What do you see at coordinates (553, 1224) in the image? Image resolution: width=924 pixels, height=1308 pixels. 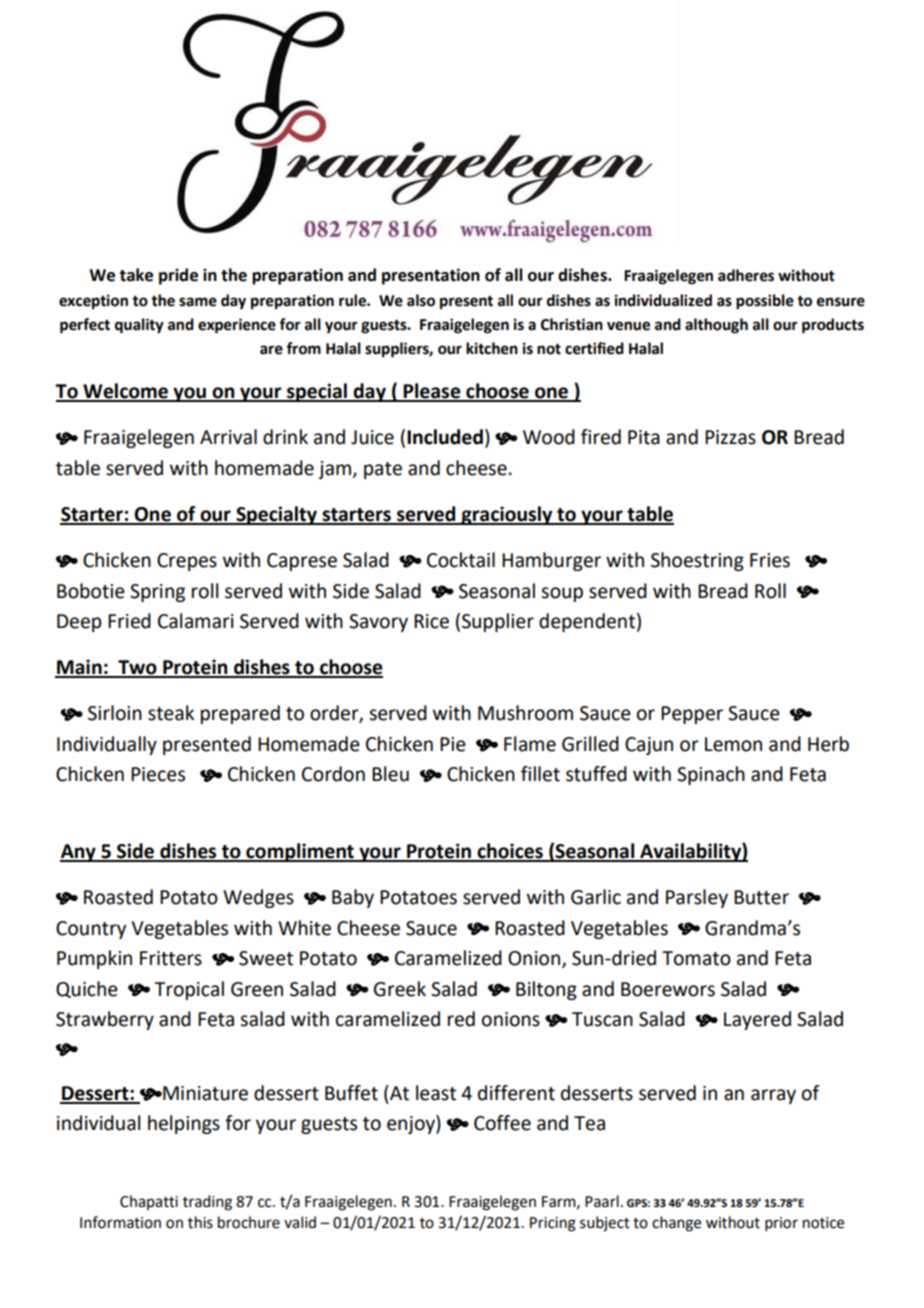 I see `Pricing` at bounding box center [553, 1224].
